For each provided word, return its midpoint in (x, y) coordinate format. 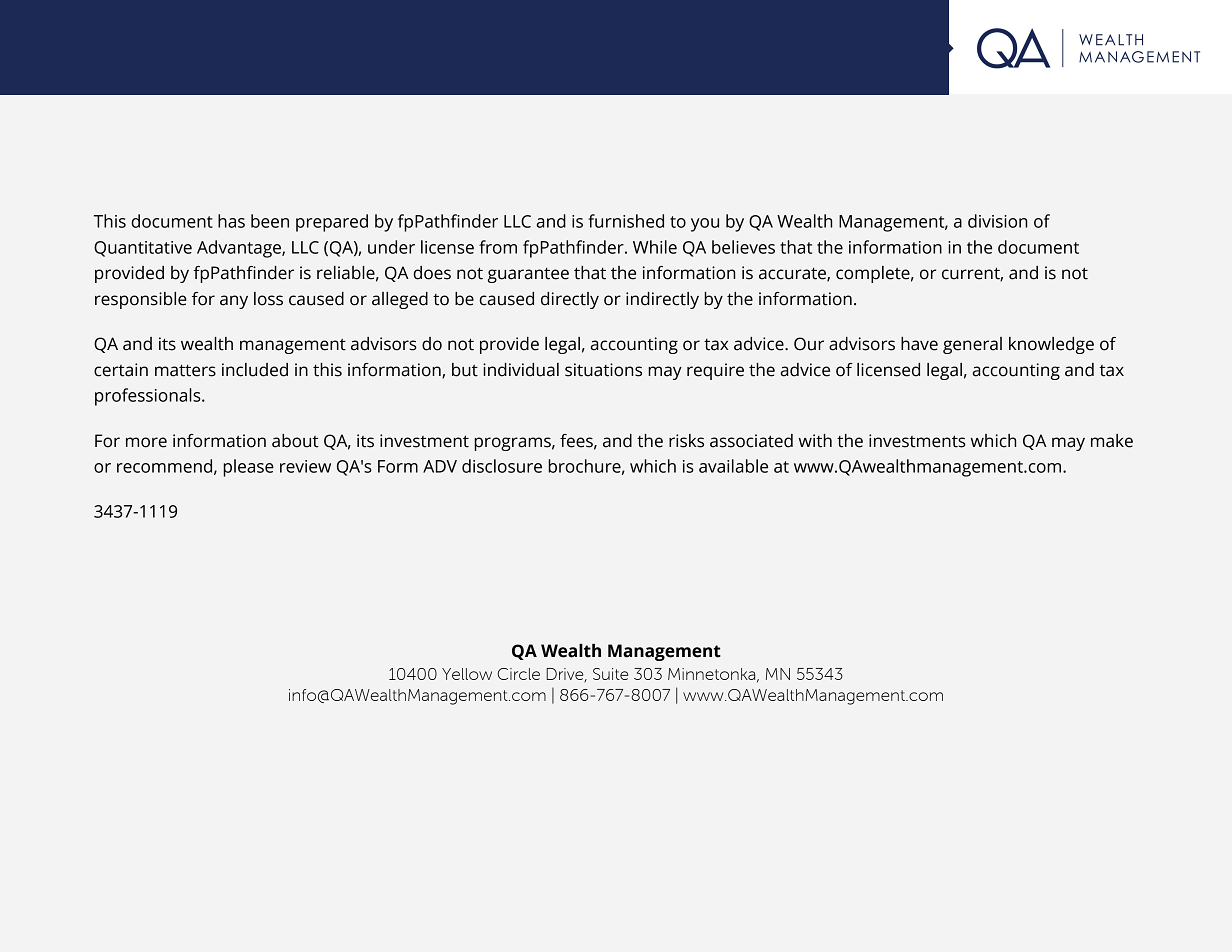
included (255, 370)
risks (686, 441)
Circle (518, 674)
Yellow (467, 674)
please (248, 468)
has (231, 221)
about (295, 441)
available (733, 466)
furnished (626, 221)
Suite (610, 674)
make (1112, 441)
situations (603, 370)
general (972, 345)
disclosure (502, 466)
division (997, 221)
